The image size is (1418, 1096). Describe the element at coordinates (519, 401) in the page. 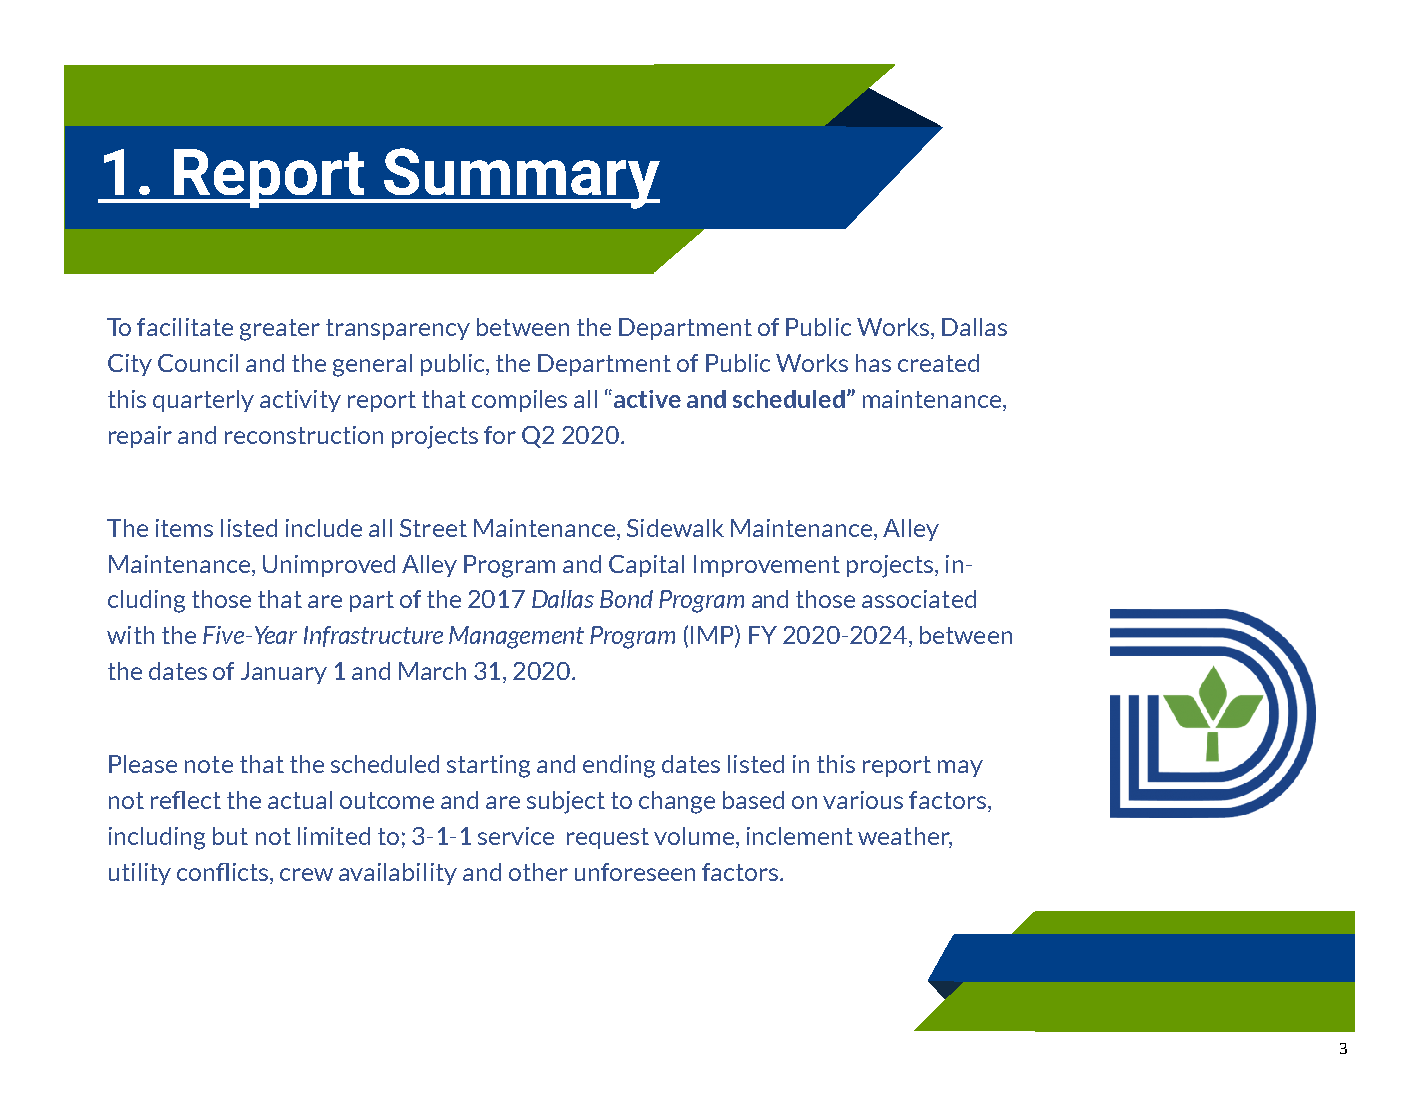

I see `compiles` at that location.
